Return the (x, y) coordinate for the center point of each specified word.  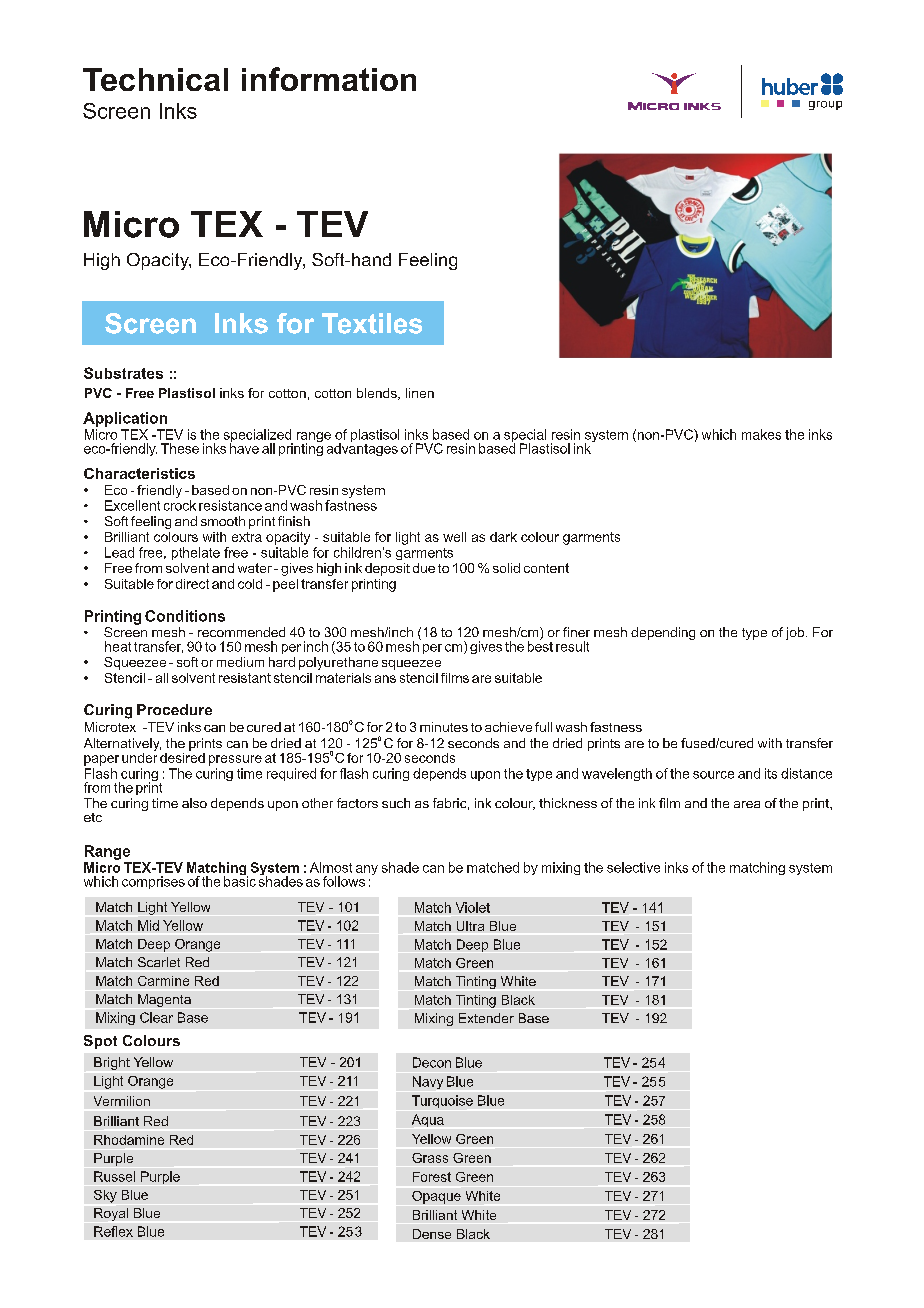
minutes (444, 727)
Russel (114, 1176)
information (329, 79)
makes (761, 434)
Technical (155, 79)
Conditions (185, 616)
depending (663, 633)
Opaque (436, 1197)
